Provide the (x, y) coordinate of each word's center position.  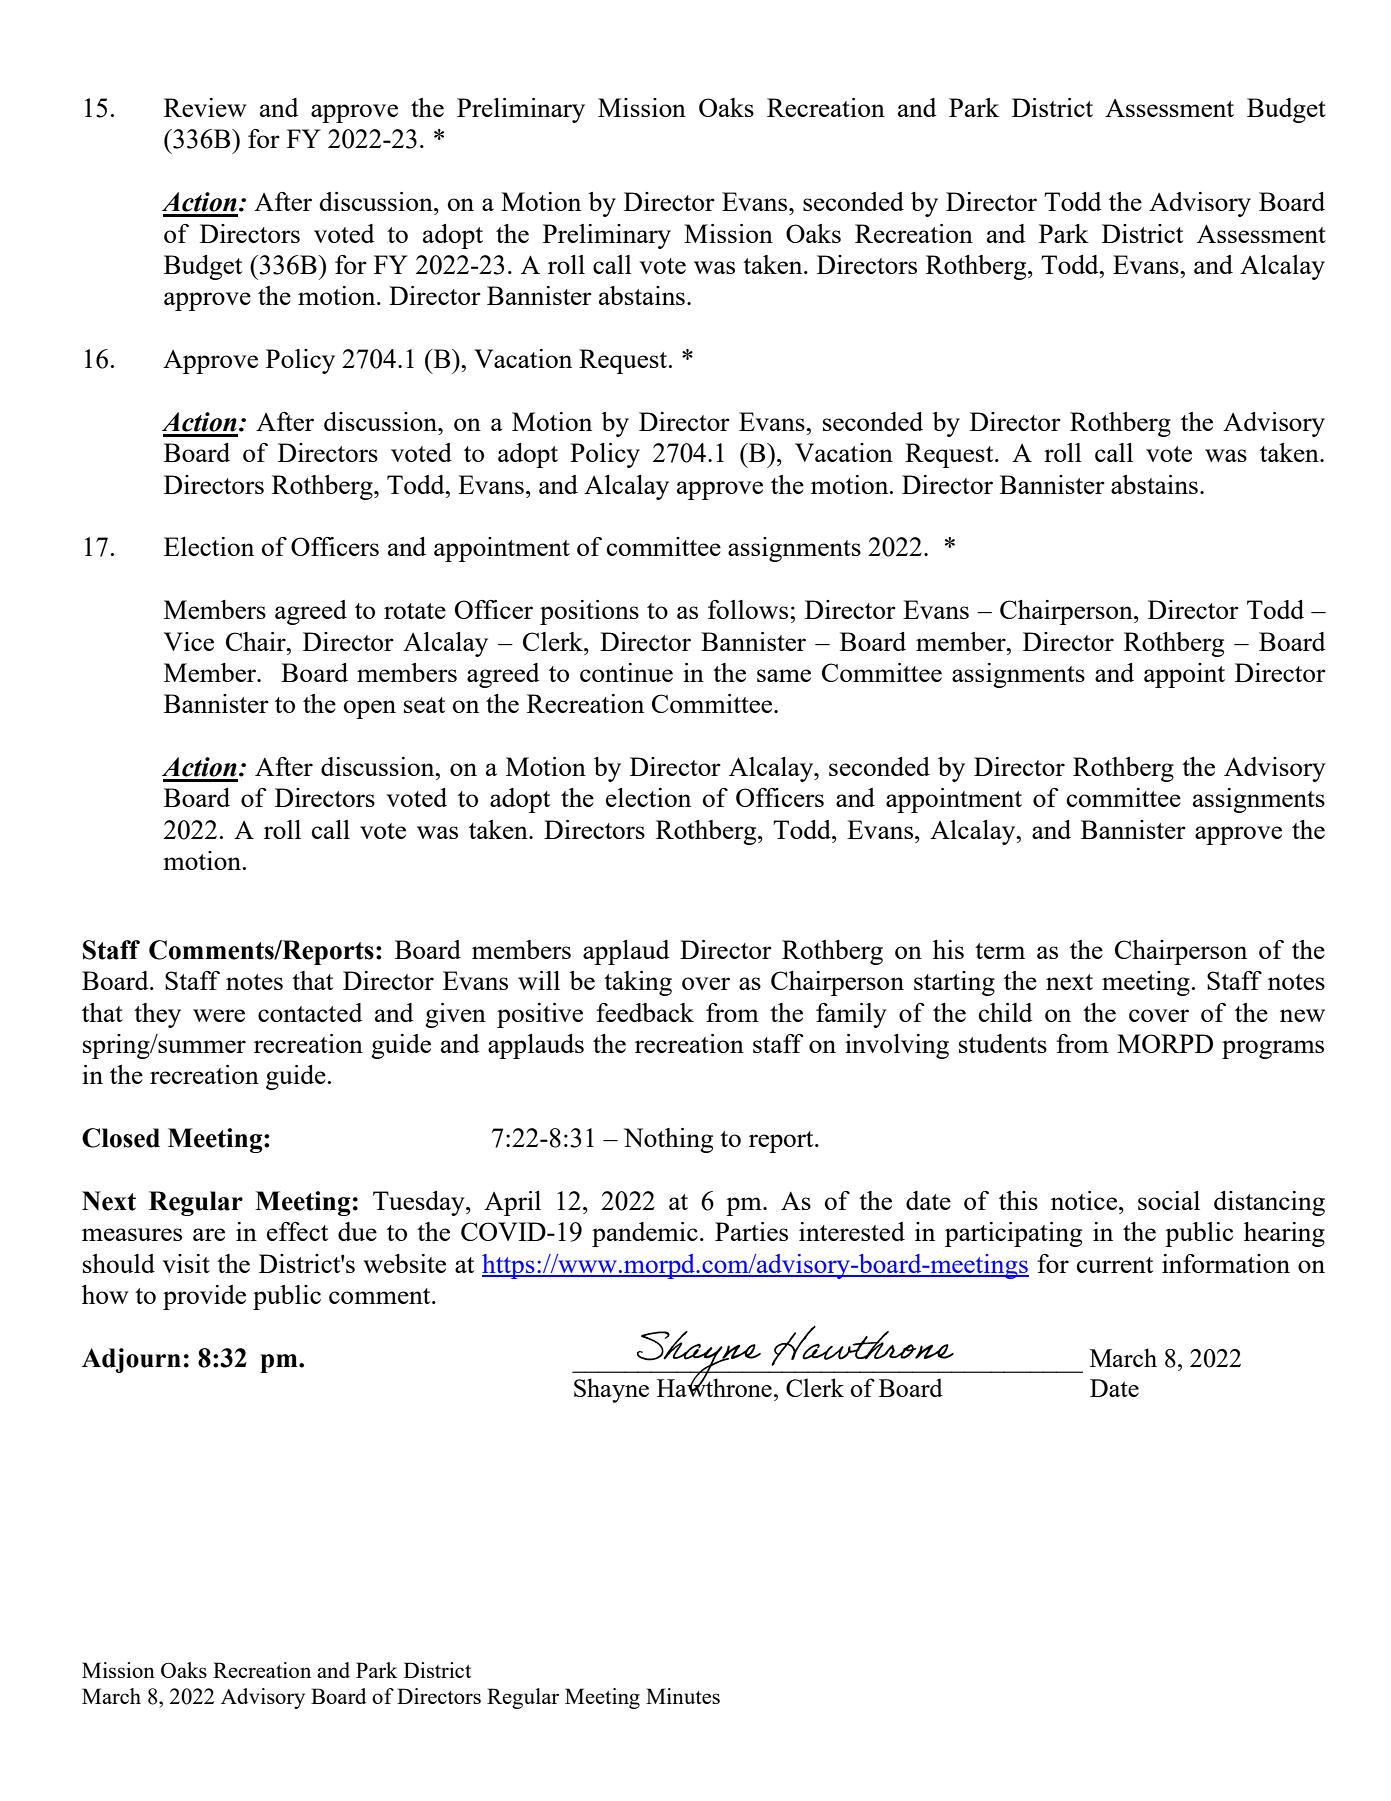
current (1115, 1265)
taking (638, 983)
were (219, 1015)
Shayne (611, 1390)
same (784, 675)
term (1000, 951)
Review (205, 107)
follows (749, 609)
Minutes (683, 1696)
